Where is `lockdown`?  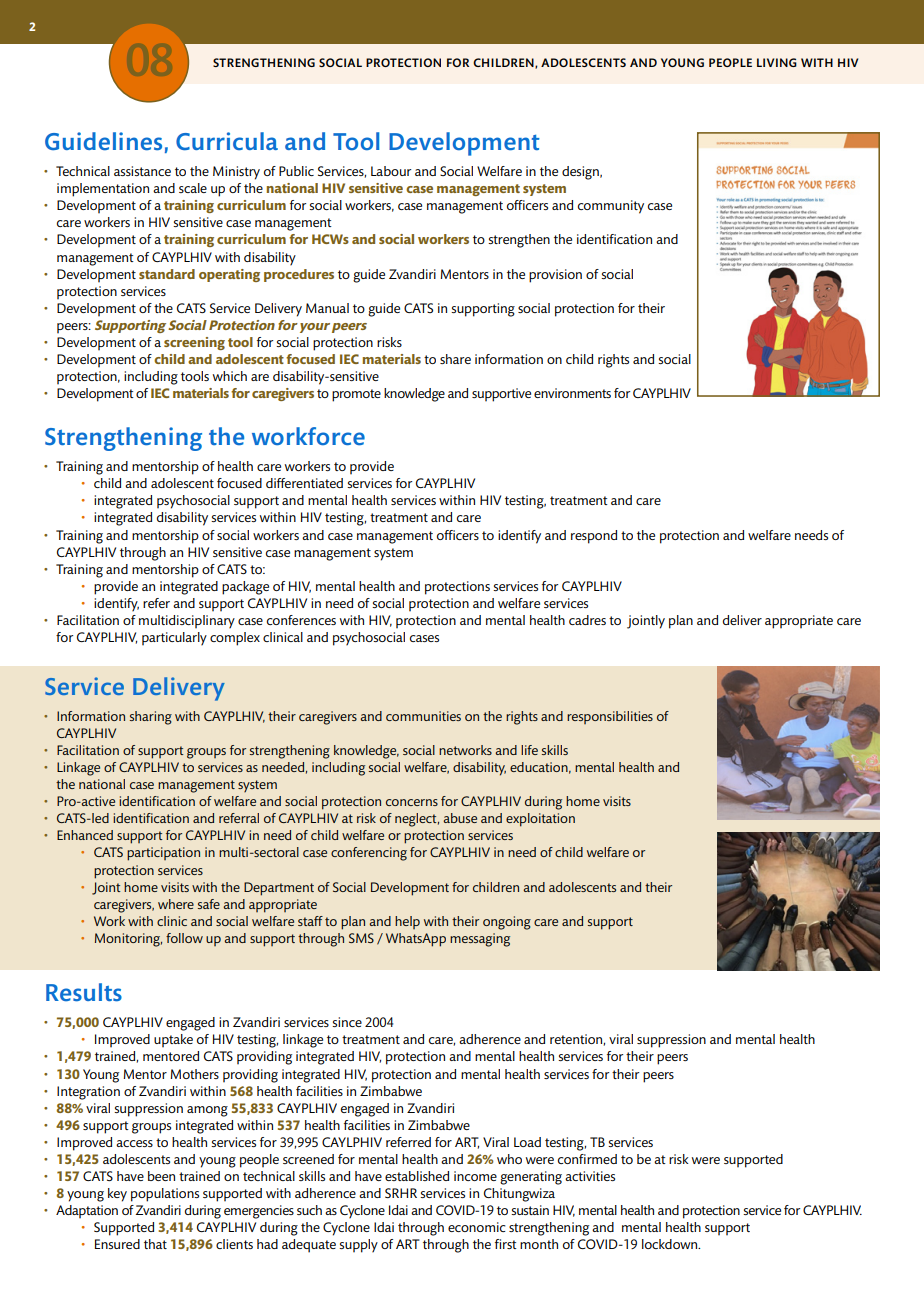
lockdown is located at coordinates (671, 1244).
